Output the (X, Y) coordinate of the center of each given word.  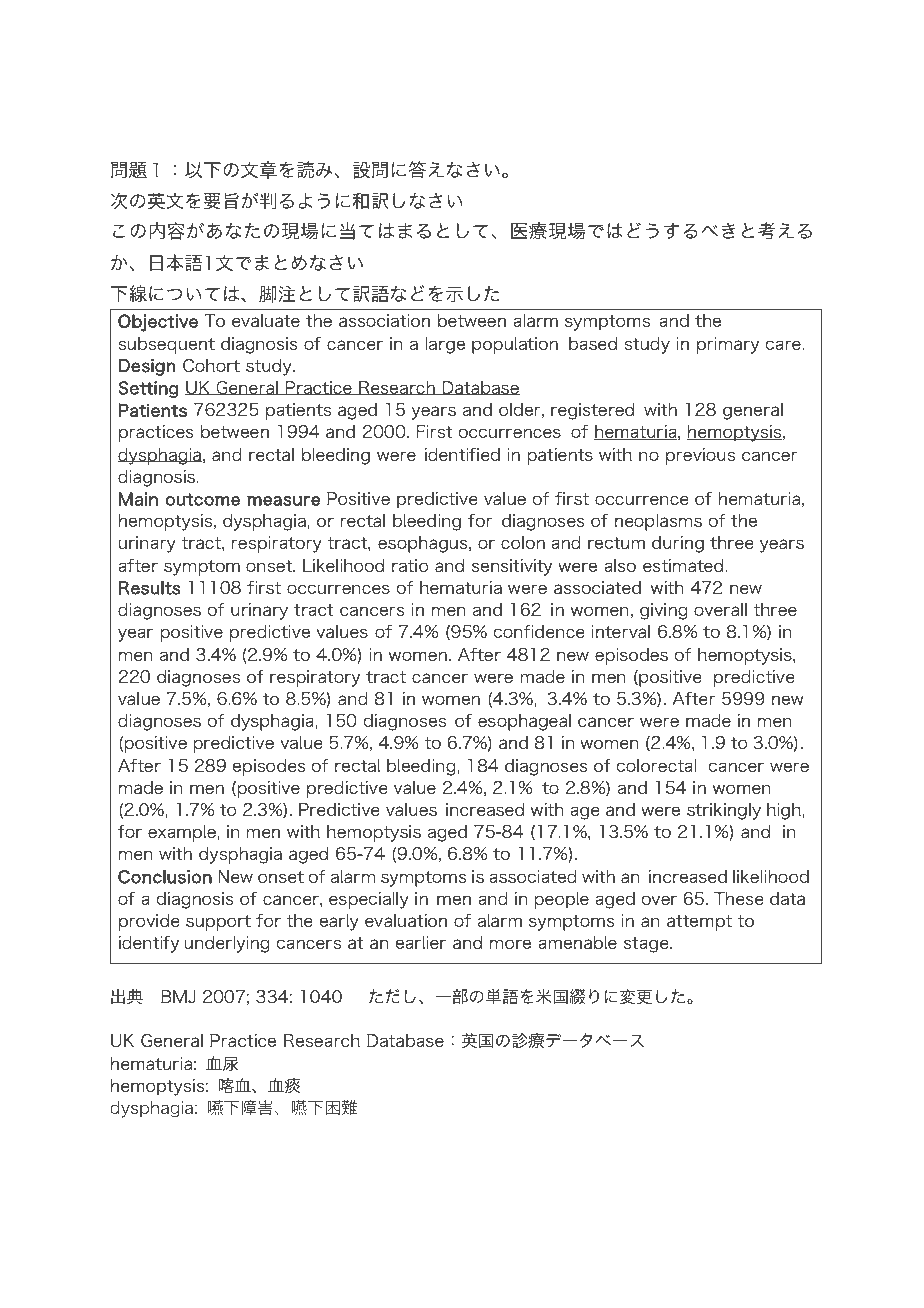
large (445, 345)
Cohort (211, 365)
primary (728, 345)
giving (664, 611)
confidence (539, 631)
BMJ (178, 996)
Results (150, 588)
